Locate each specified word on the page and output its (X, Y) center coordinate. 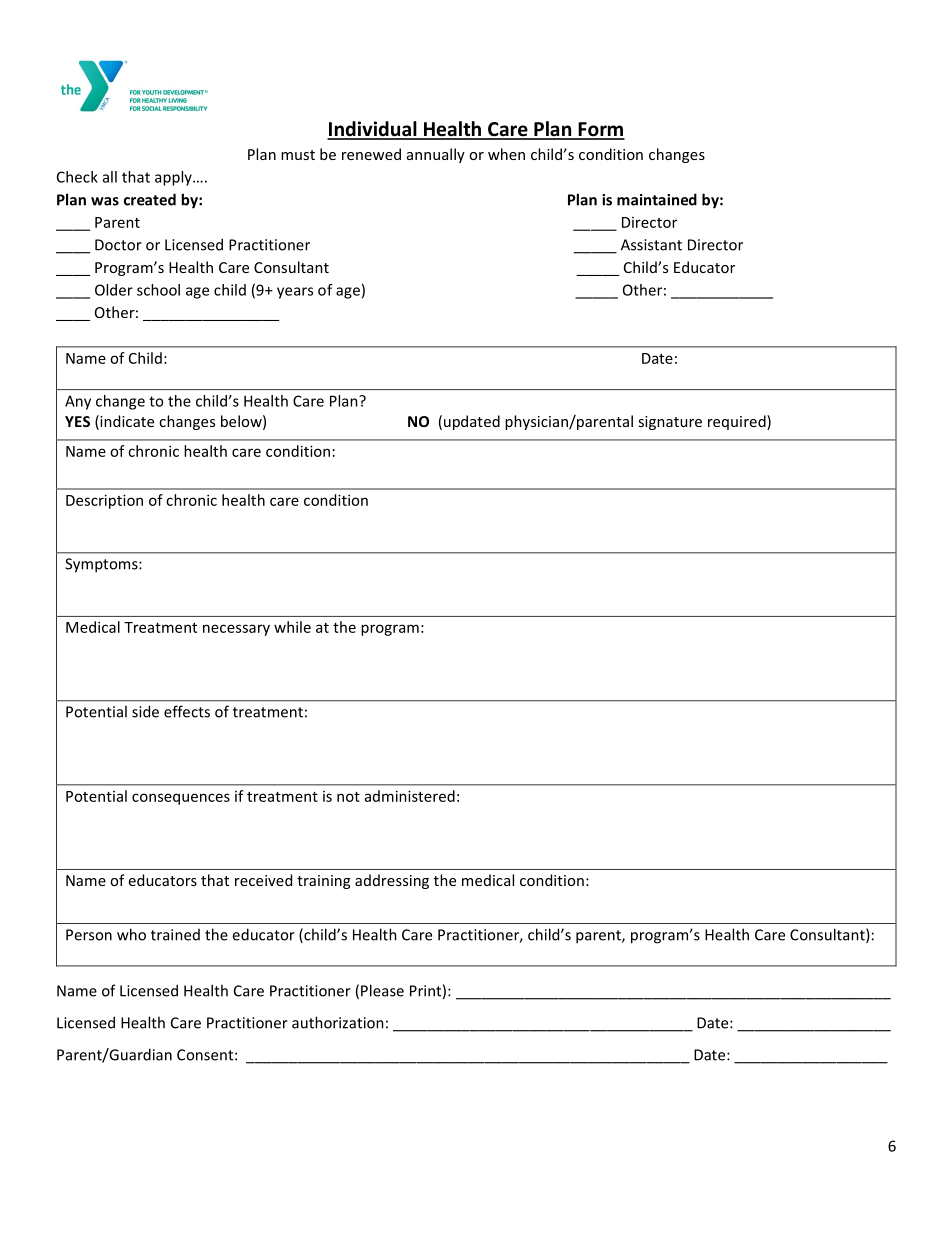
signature (670, 423)
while (292, 627)
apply (174, 178)
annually (436, 155)
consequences (181, 799)
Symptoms (102, 565)
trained (175, 935)
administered (410, 796)
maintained (657, 199)
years (295, 293)
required (738, 422)
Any (78, 402)
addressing (392, 881)
